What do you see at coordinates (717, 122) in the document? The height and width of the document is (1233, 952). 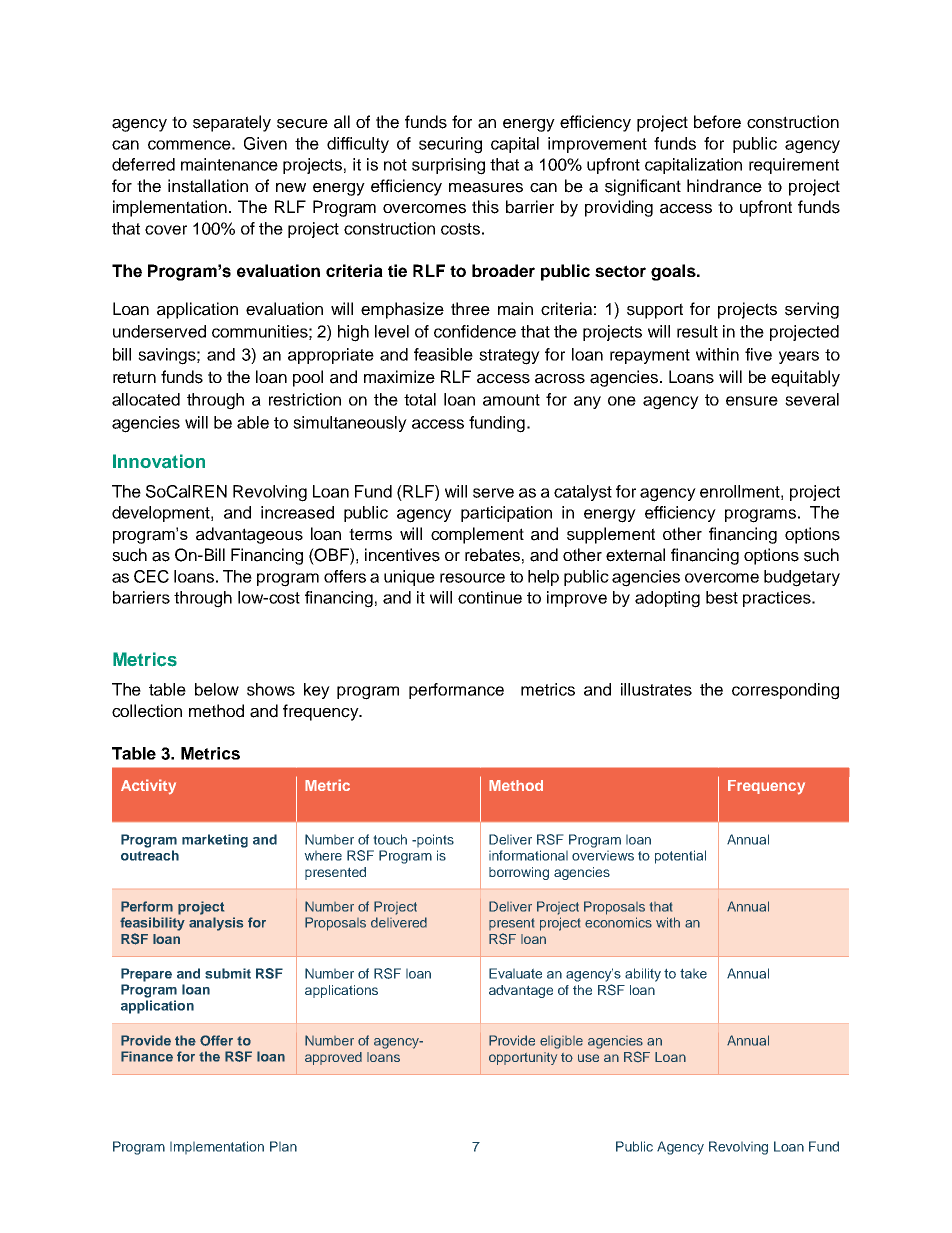 I see `before` at bounding box center [717, 122].
